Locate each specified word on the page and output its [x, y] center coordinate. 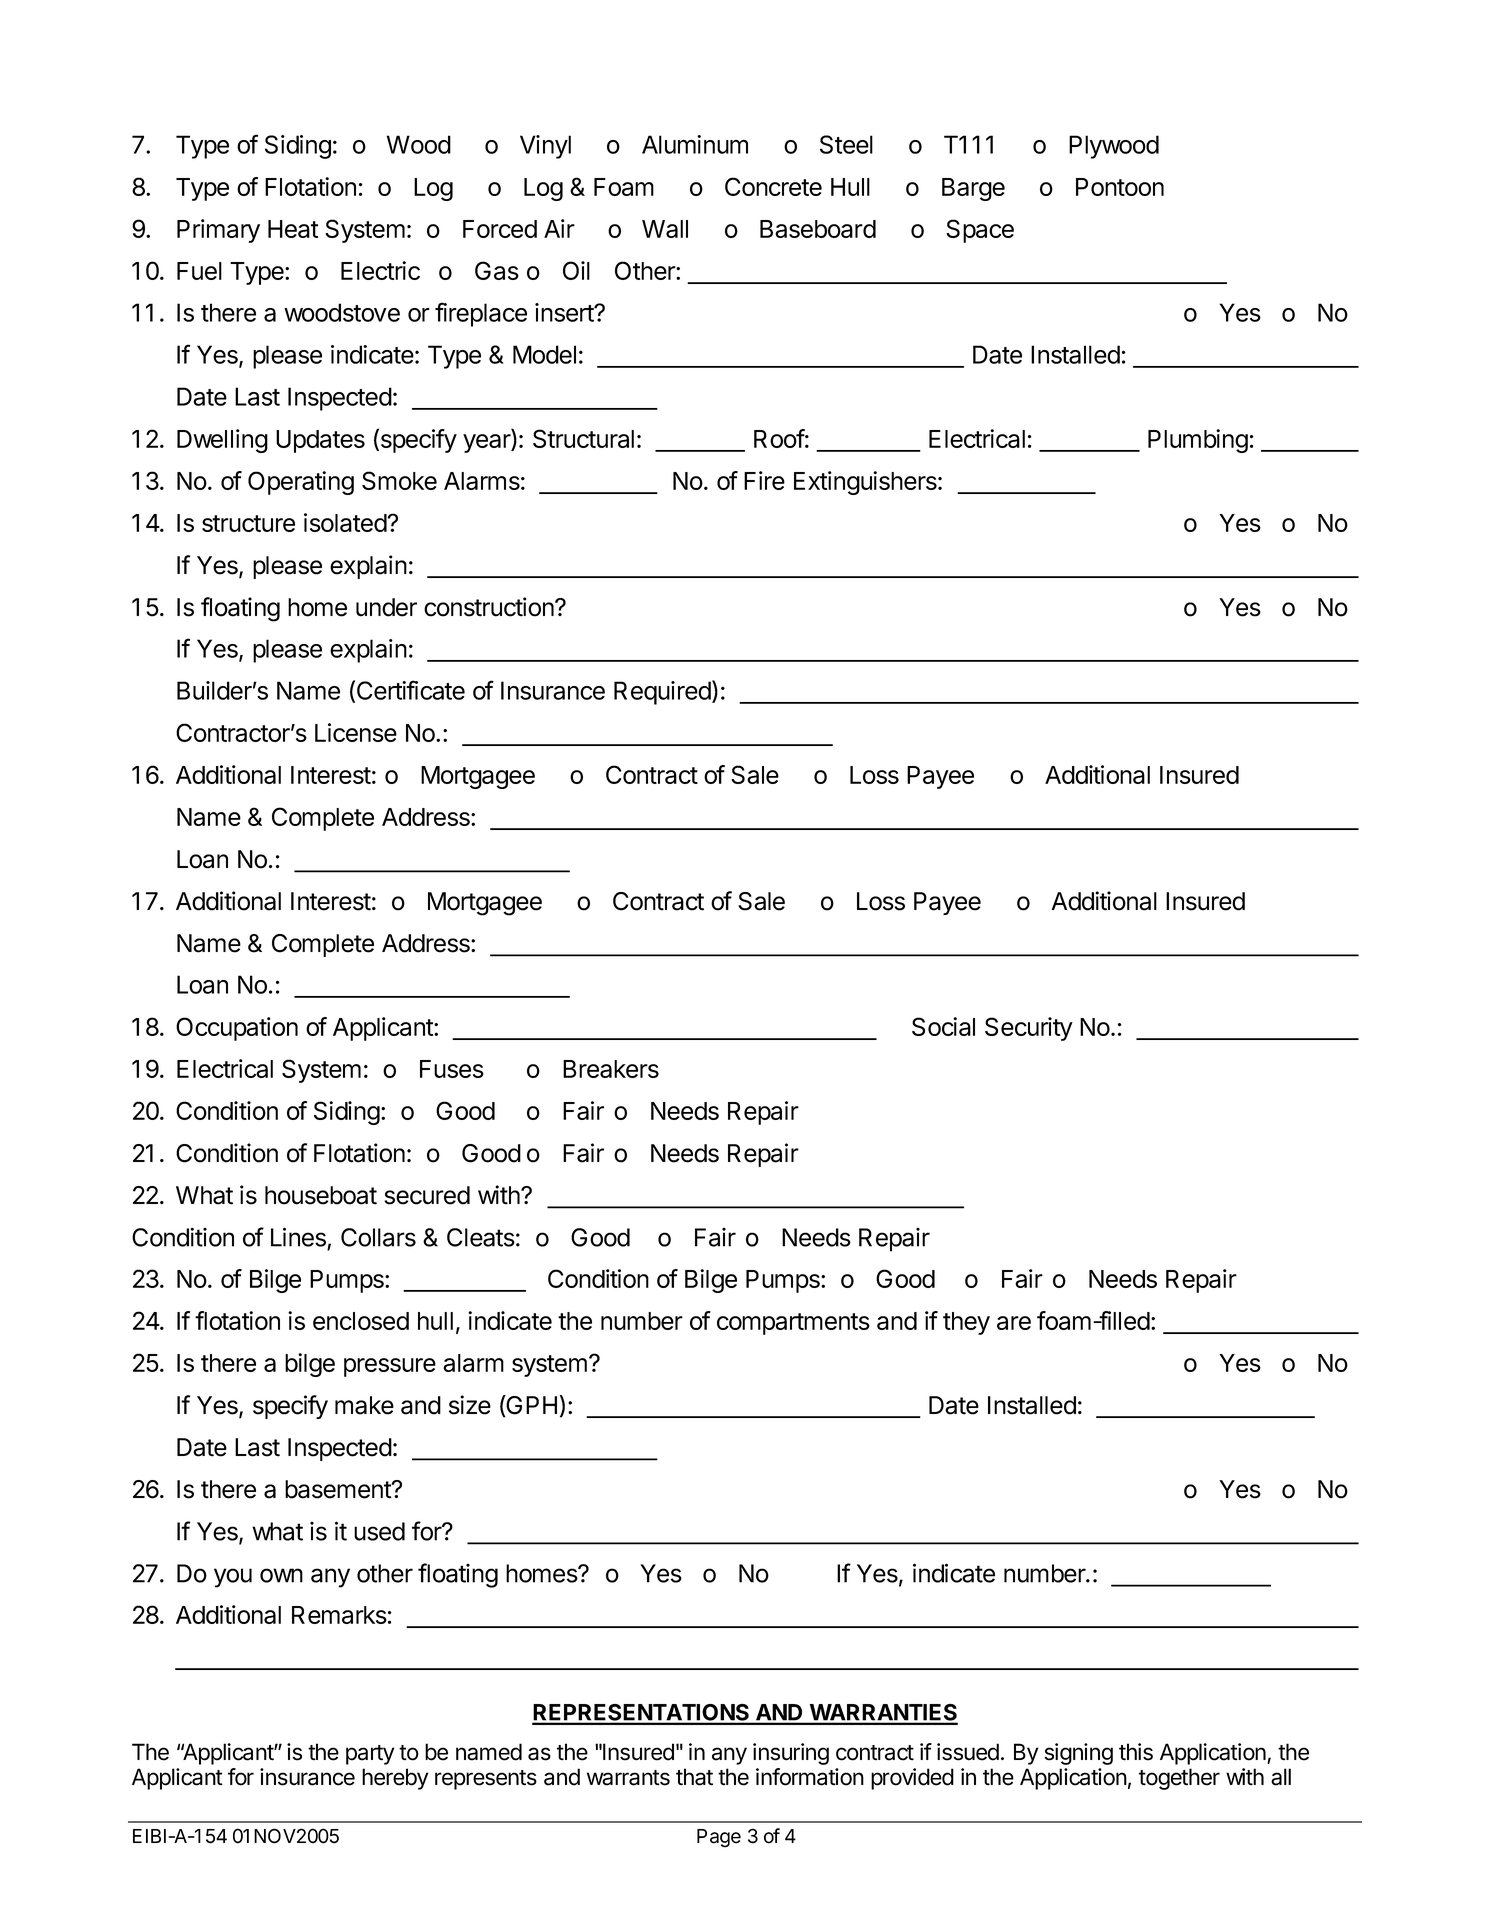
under [386, 607]
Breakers [611, 1069]
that [694, 1777]
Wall [665, 229]
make [364, 1405]
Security [1029, 1029]
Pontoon [1120, 187]
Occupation [237, 1029]
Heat [293, 229]
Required [662, 693]
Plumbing [1198, 441]
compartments [793, 1324]
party [370, 1755]
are [1014, 1323]
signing [1079, 1754]
